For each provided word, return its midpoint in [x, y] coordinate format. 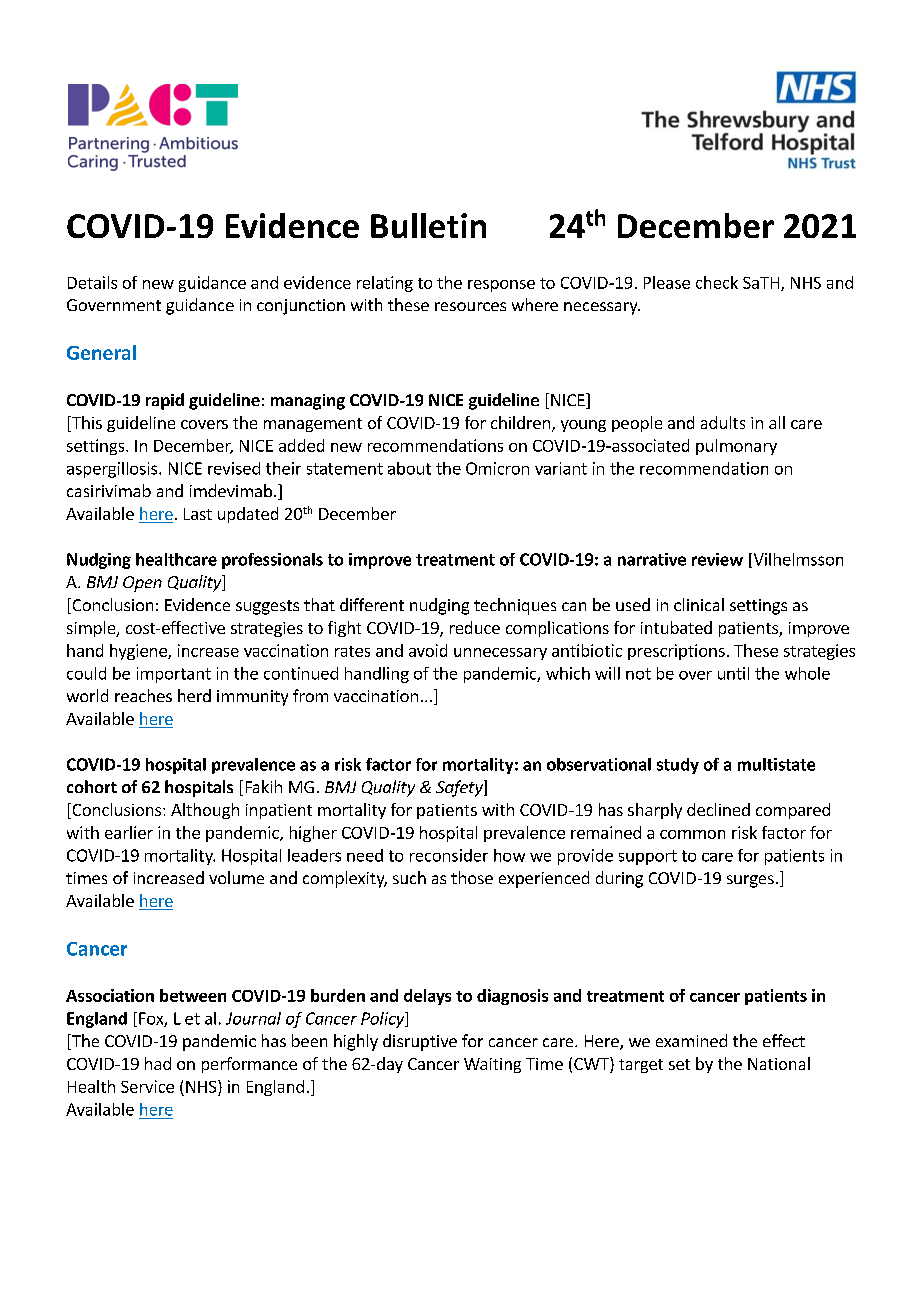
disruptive [420, 1042]
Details [92, 282]
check [717, 282]
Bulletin [428, 225]
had [158, 1063]
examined [691, 1040]
